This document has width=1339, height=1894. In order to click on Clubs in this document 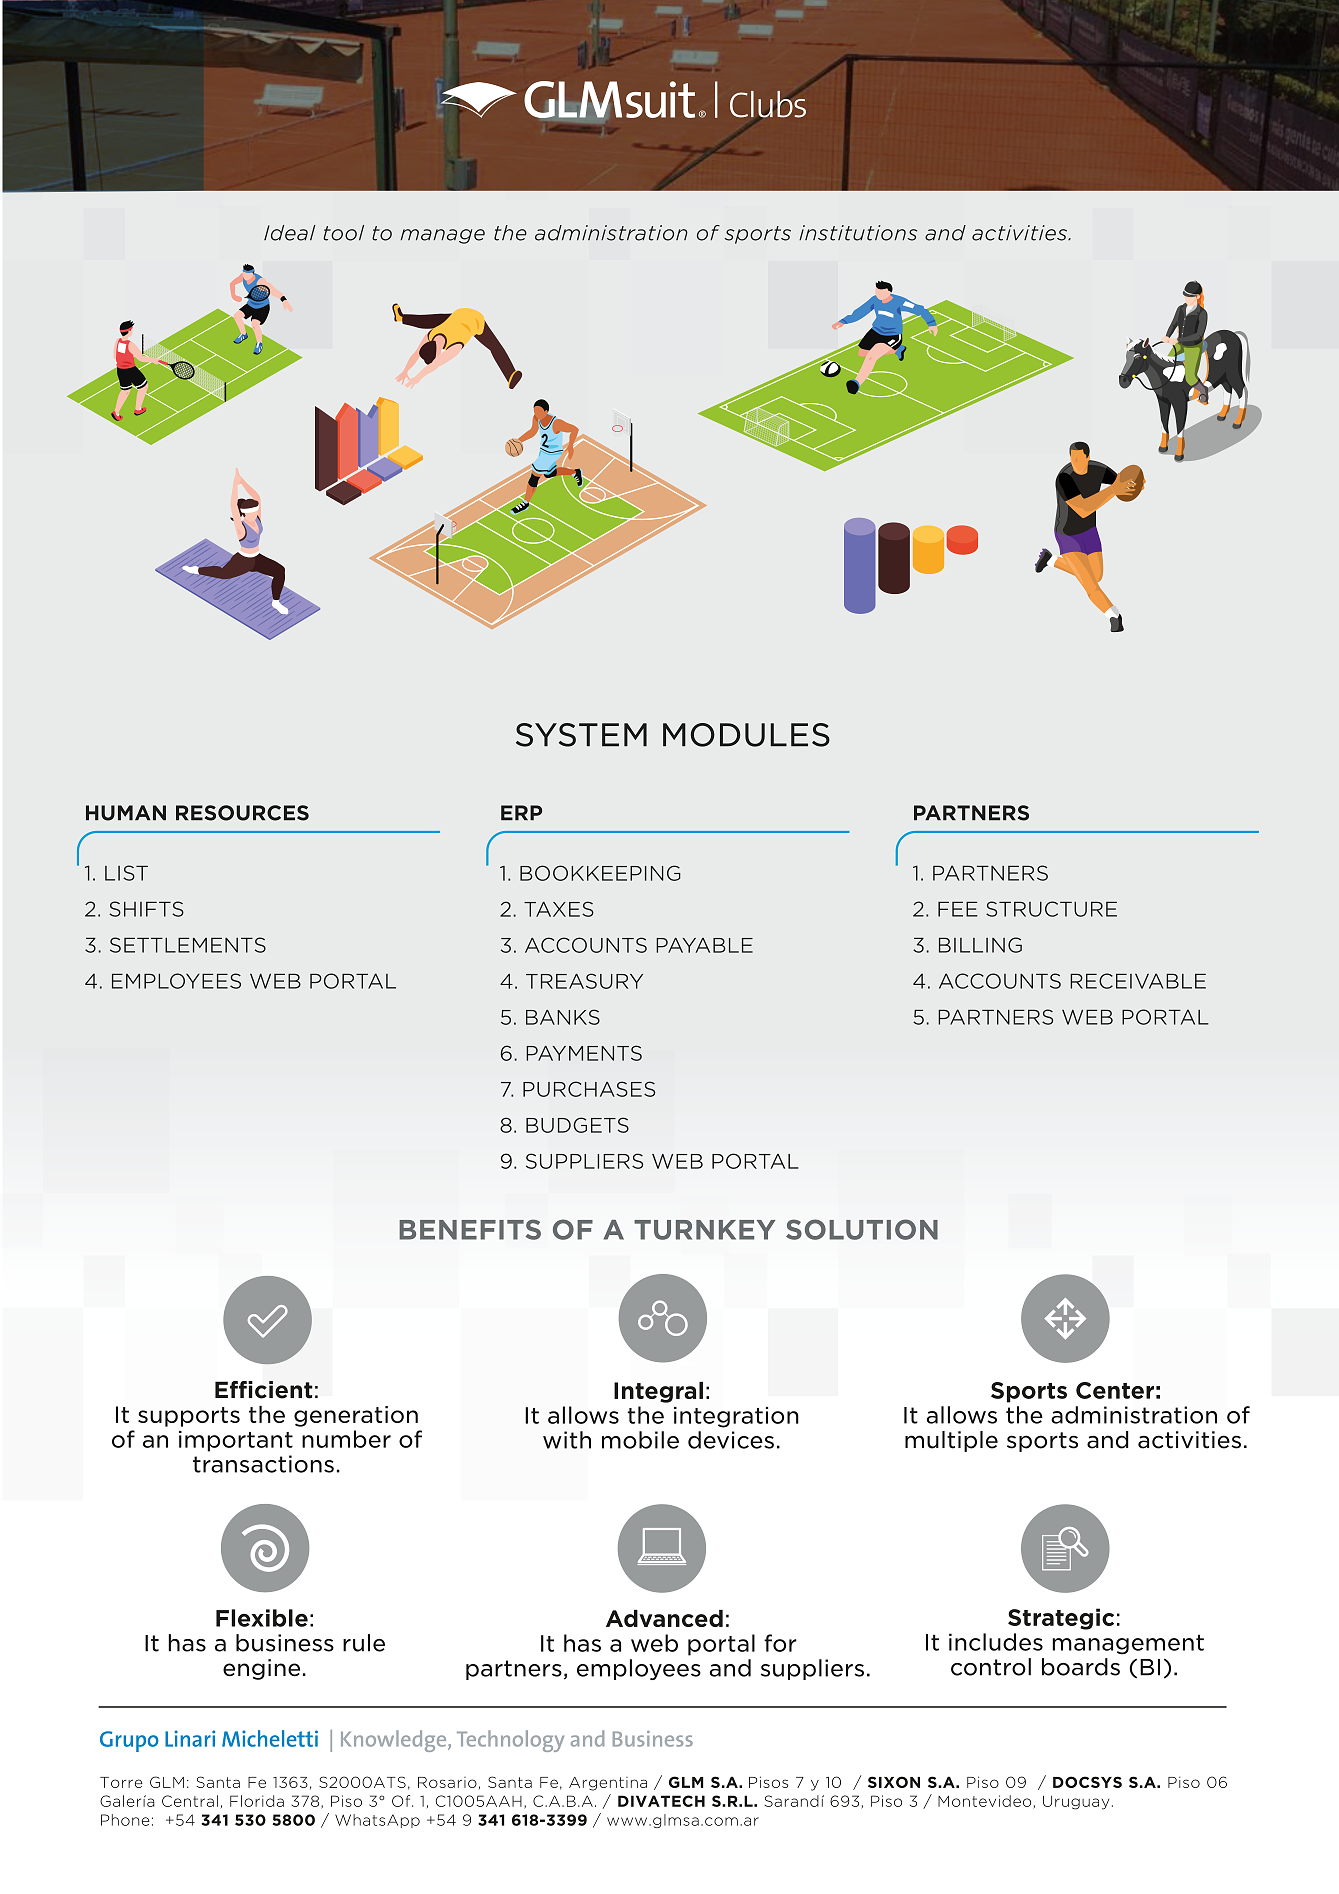, I will do `click(768, 104)`.
